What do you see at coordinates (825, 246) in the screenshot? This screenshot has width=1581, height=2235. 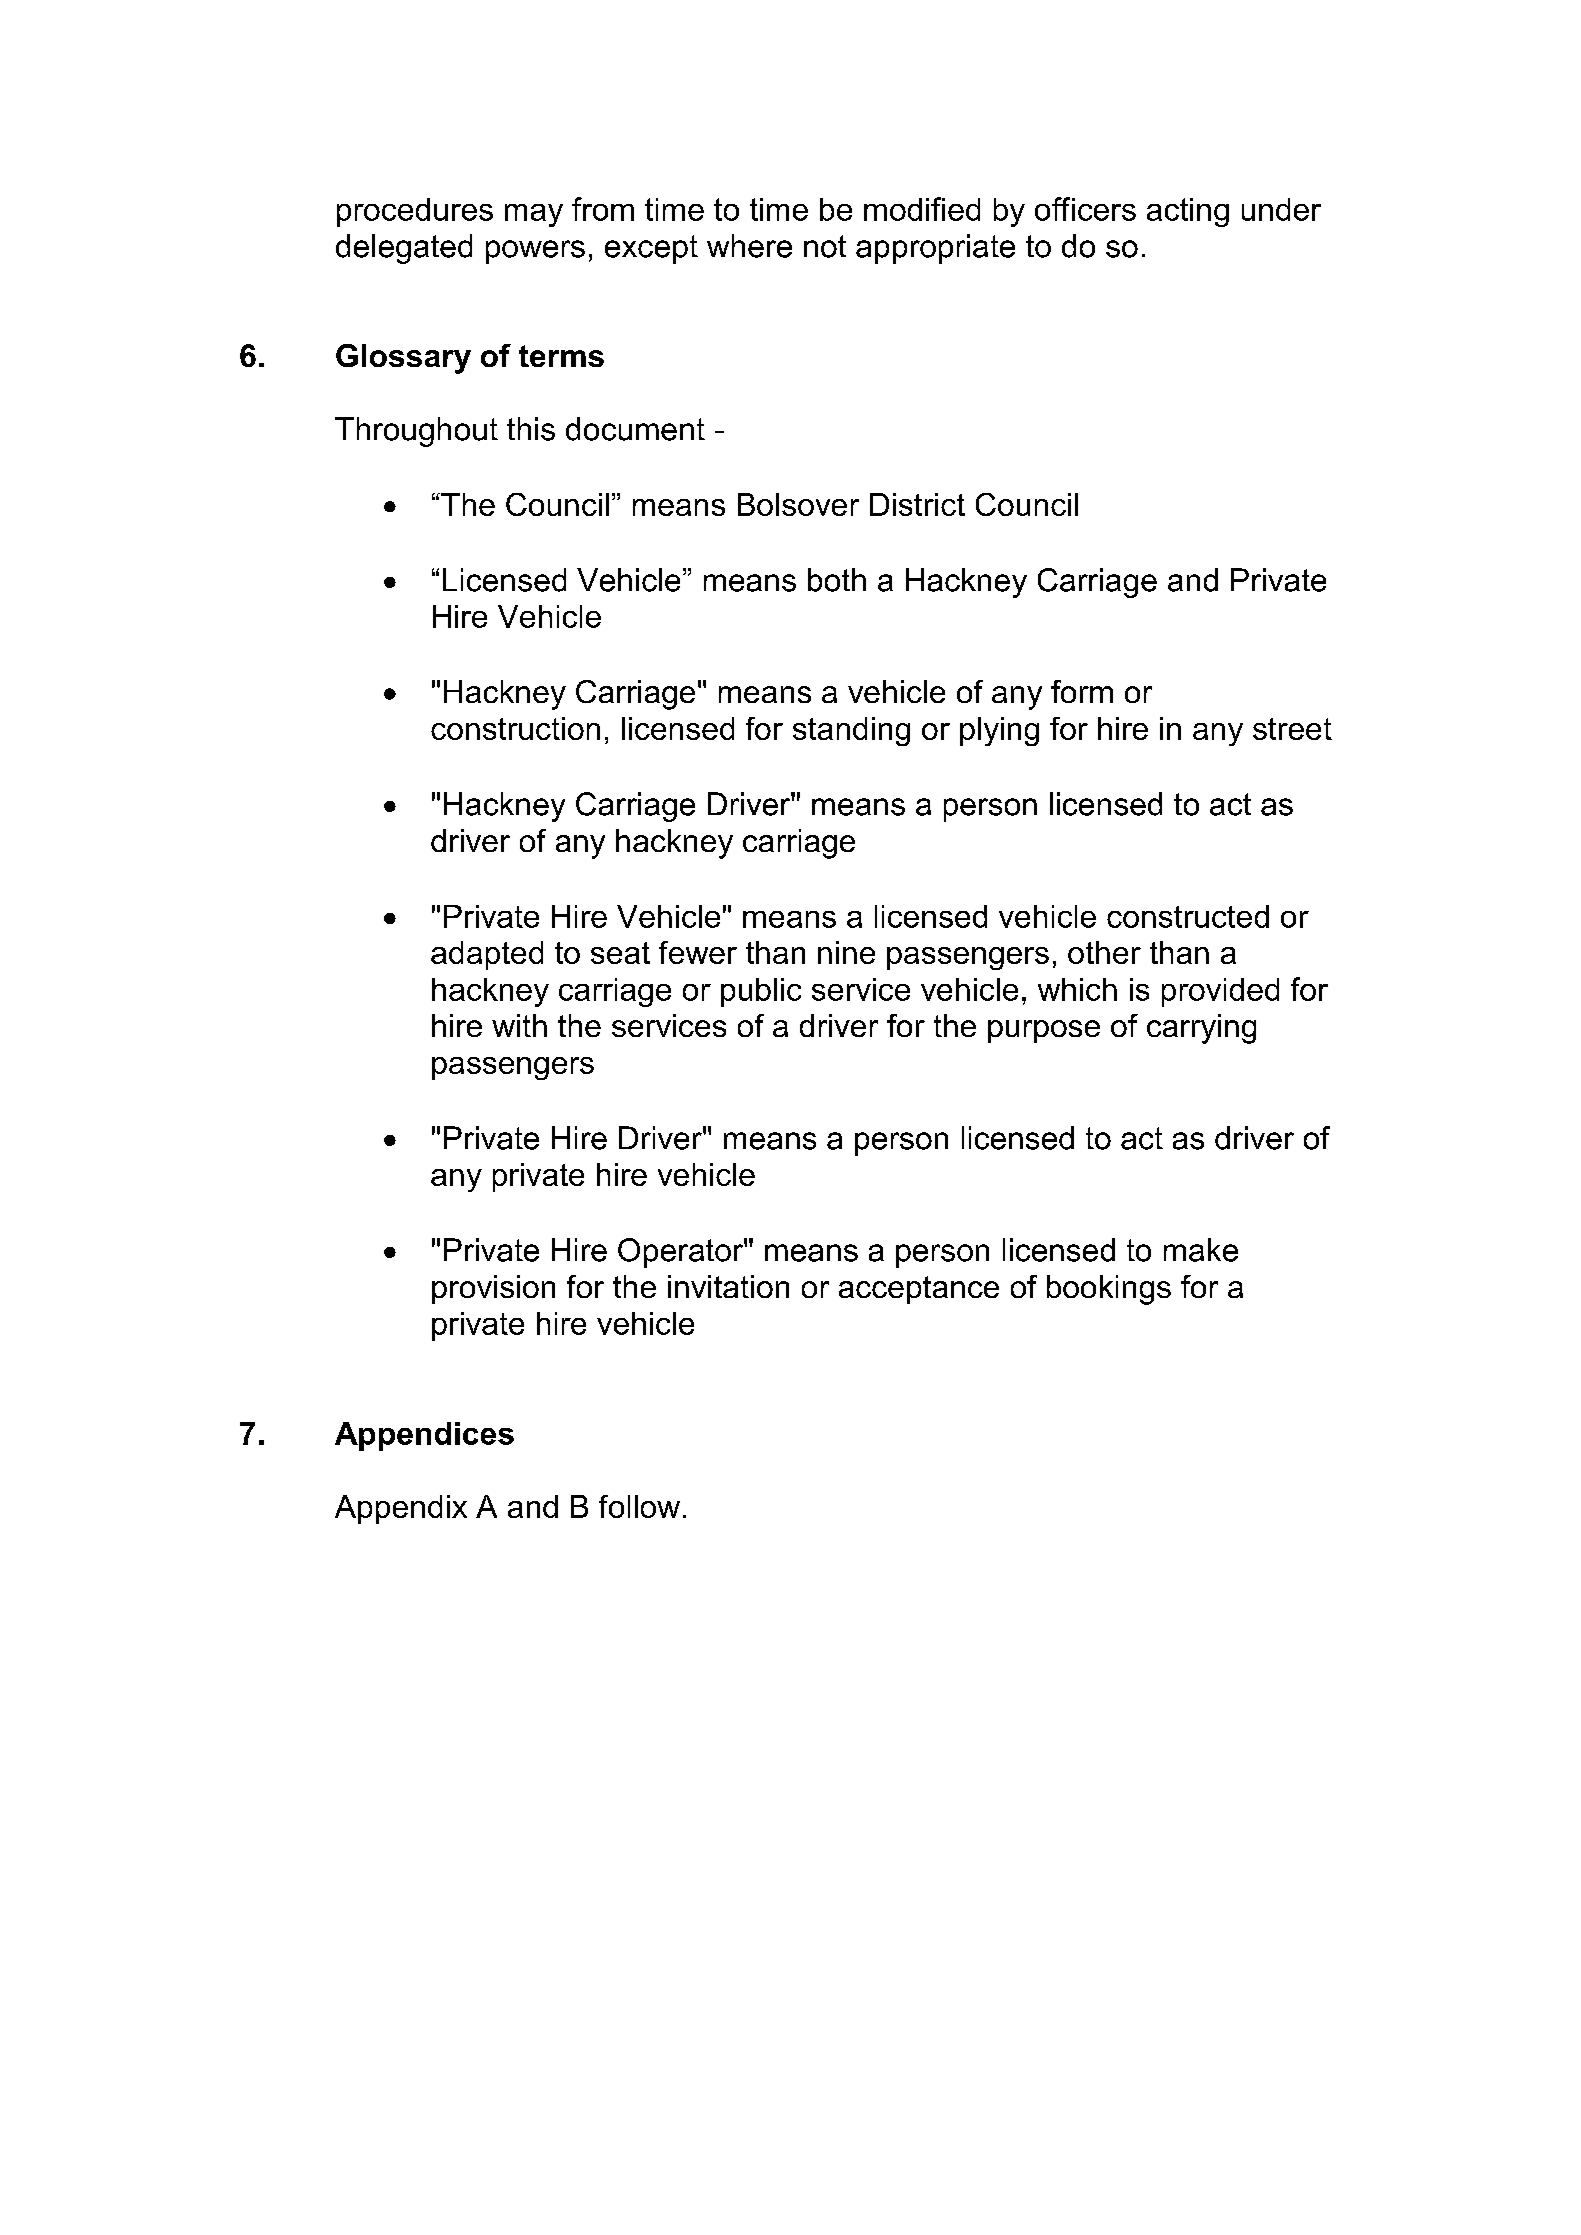 I see `not` at bounding box center [825, 246].
